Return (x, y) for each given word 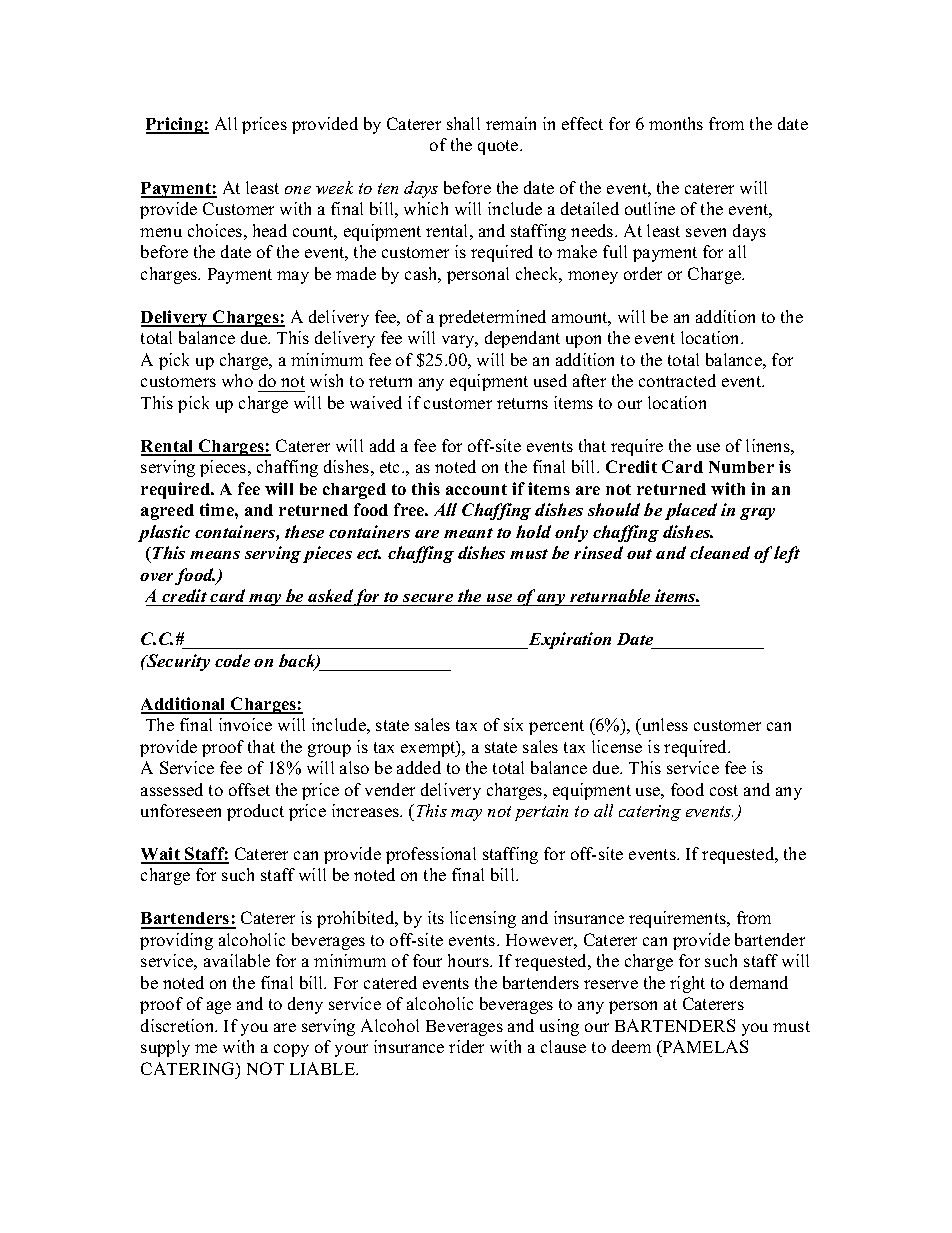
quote (499, 147)
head (270, 230)
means (215, 555)
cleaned (720, 552)
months (676, 123)
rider (466, 1046)
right (687, 984)
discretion (179, 1025)
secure (428, 600)
